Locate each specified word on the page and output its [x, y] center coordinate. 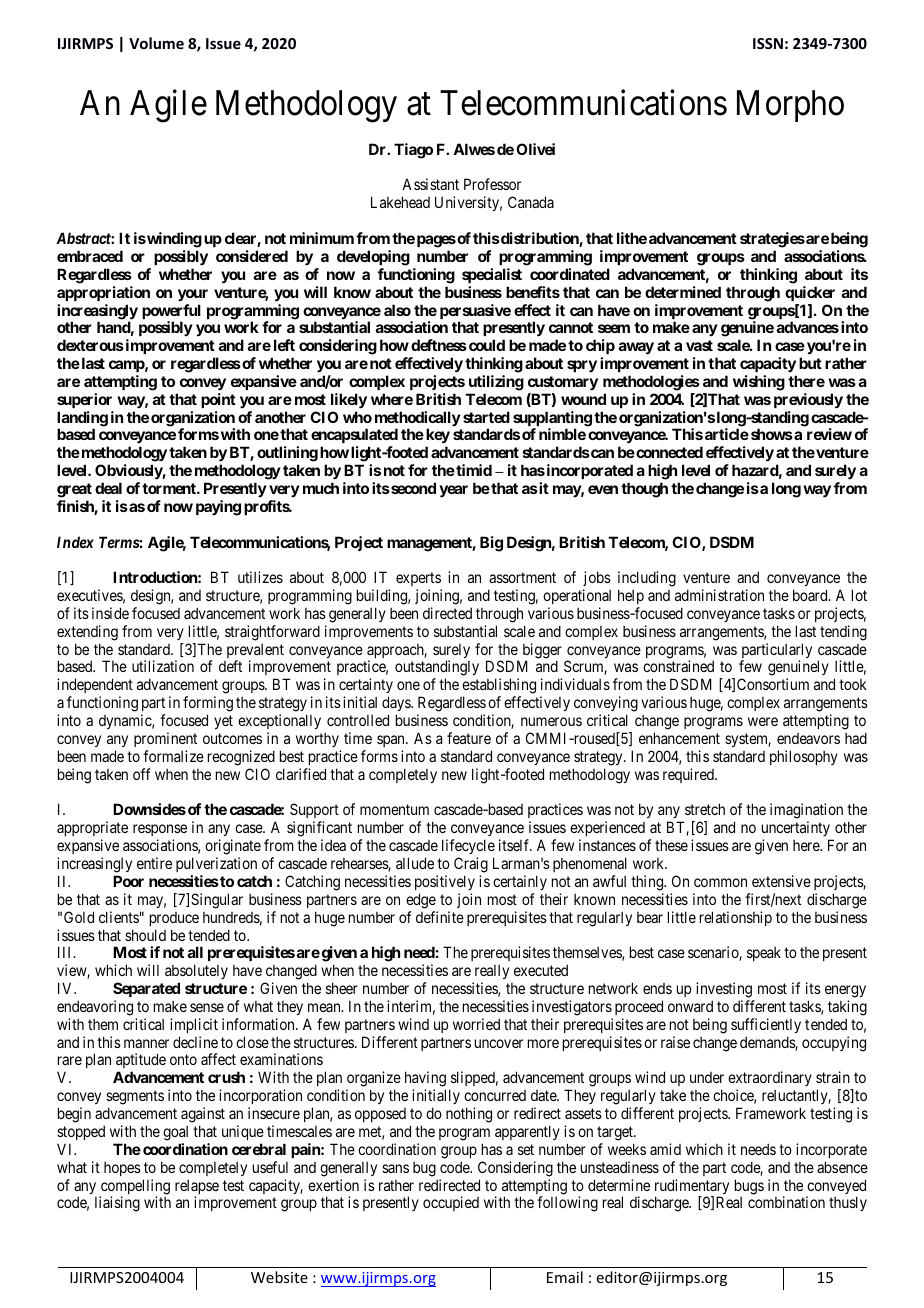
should [145, 935]
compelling [134, 1188]
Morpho [790, 106]
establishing [499, 687]
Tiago [413, 151]
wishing [759, 383]
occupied [451, 1203]
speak [764, 954]
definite [440, 917]
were [763, 721]
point [218, 400]
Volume [156, 43]
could [485, 345]
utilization [163, 666]
